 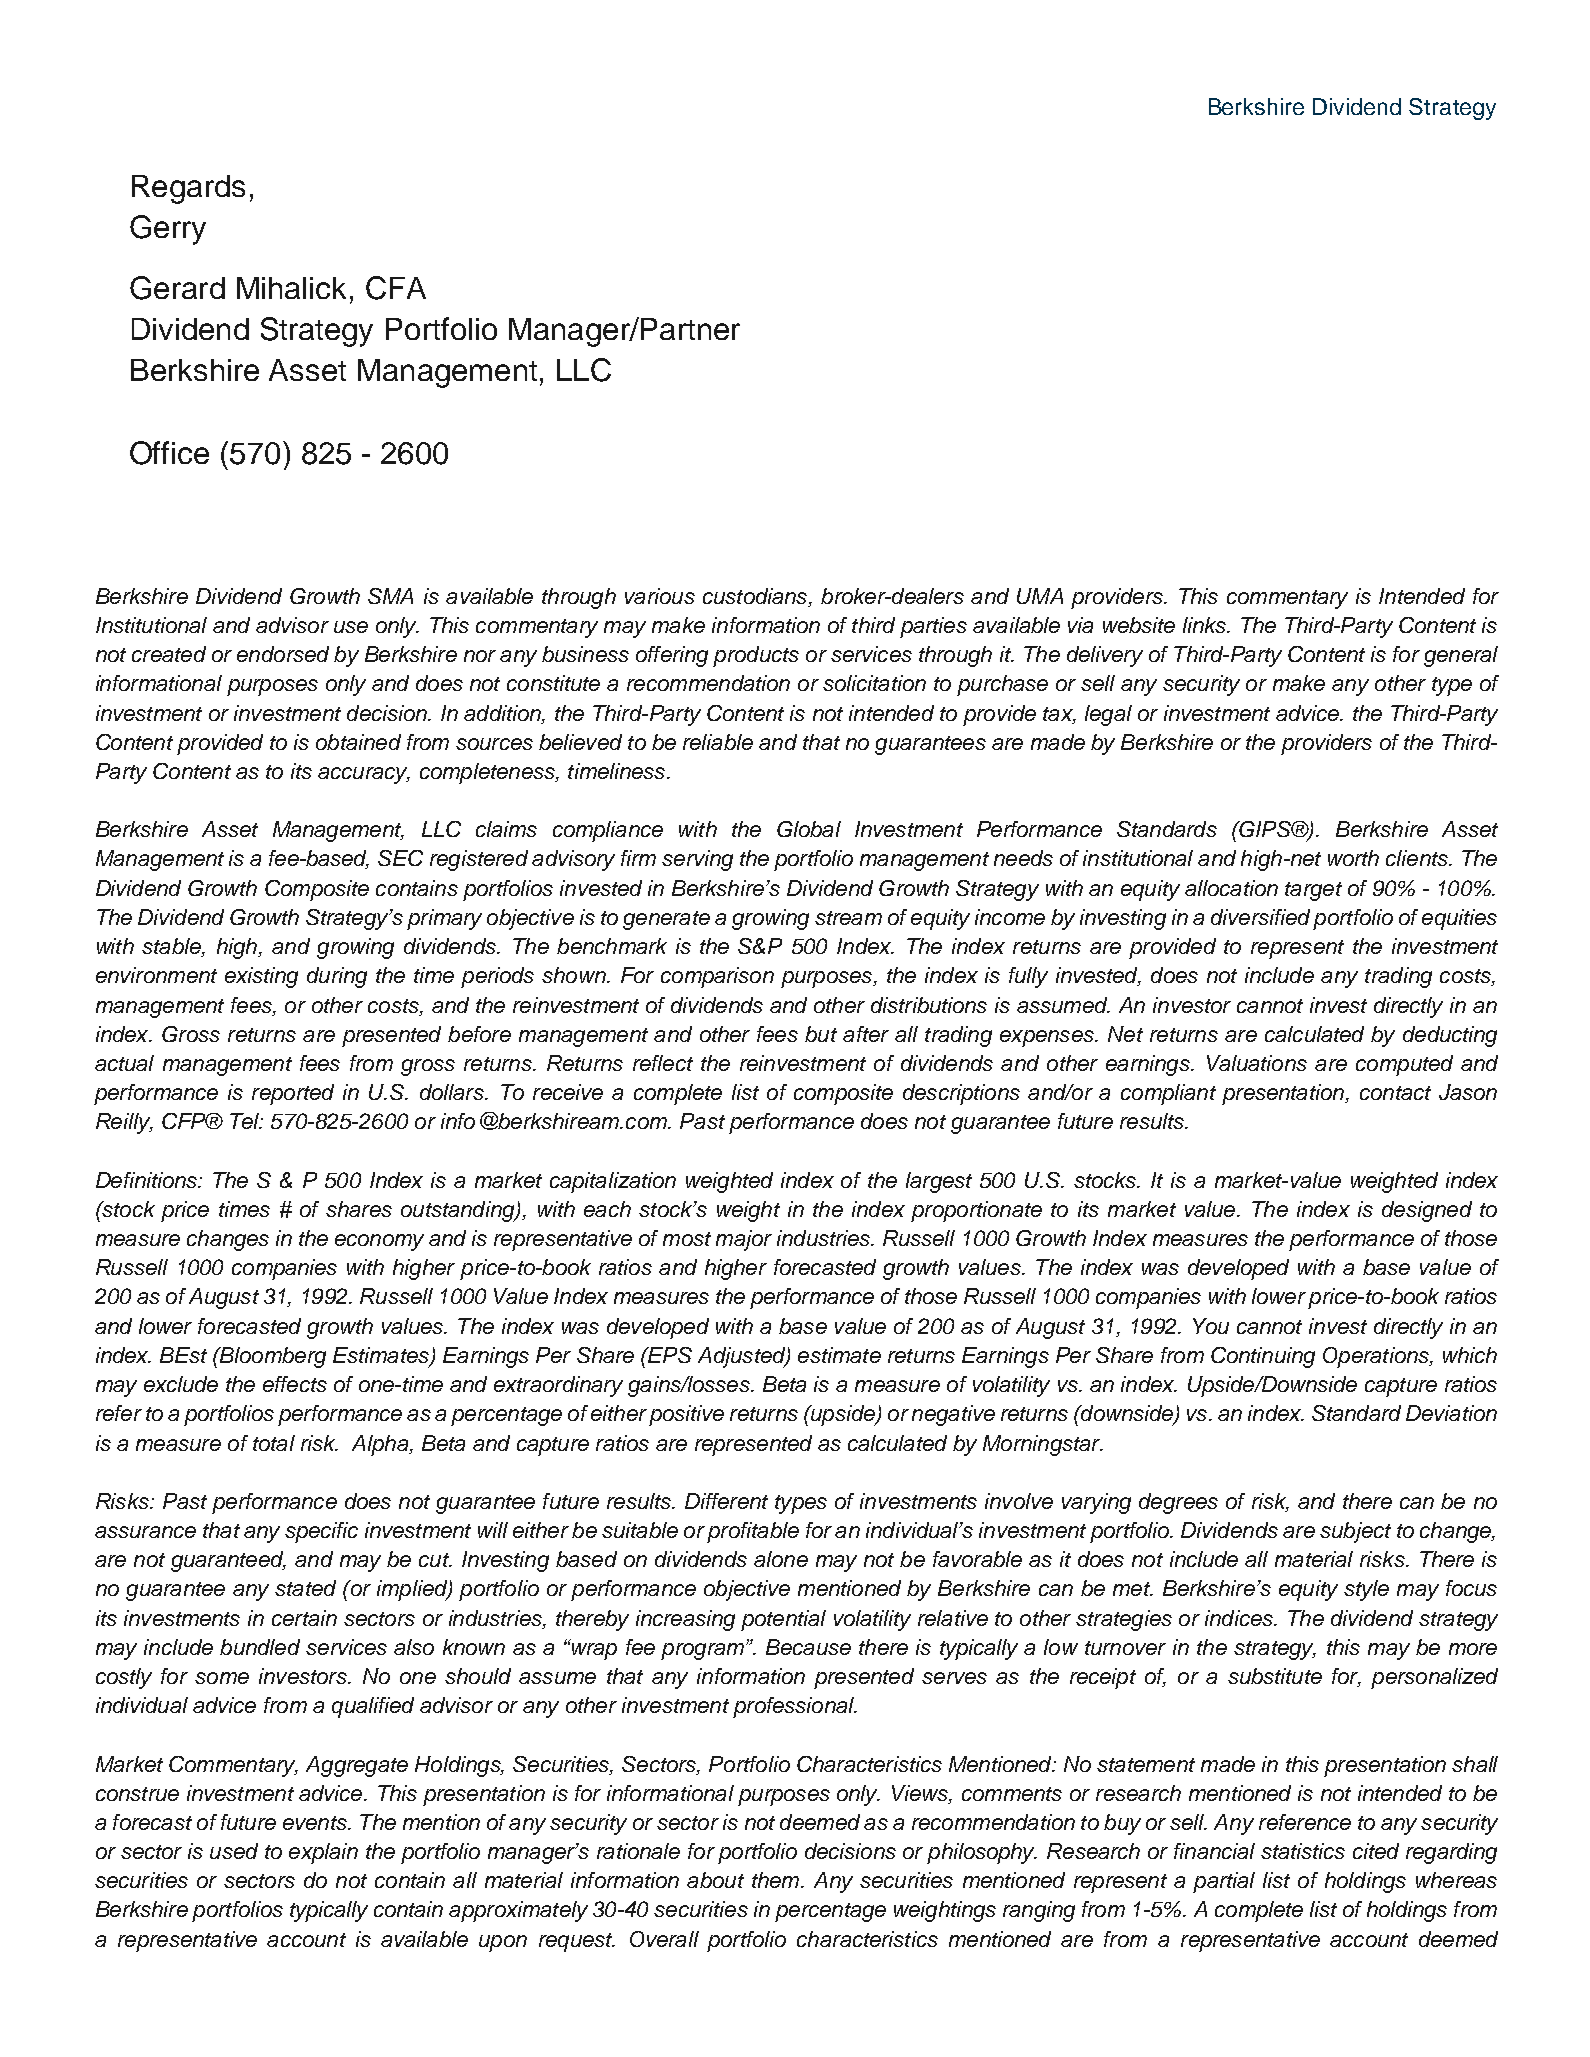 What do you see at coordinates (261, 977) in the page?
I see `existing` at bounding box center [261, 977].
